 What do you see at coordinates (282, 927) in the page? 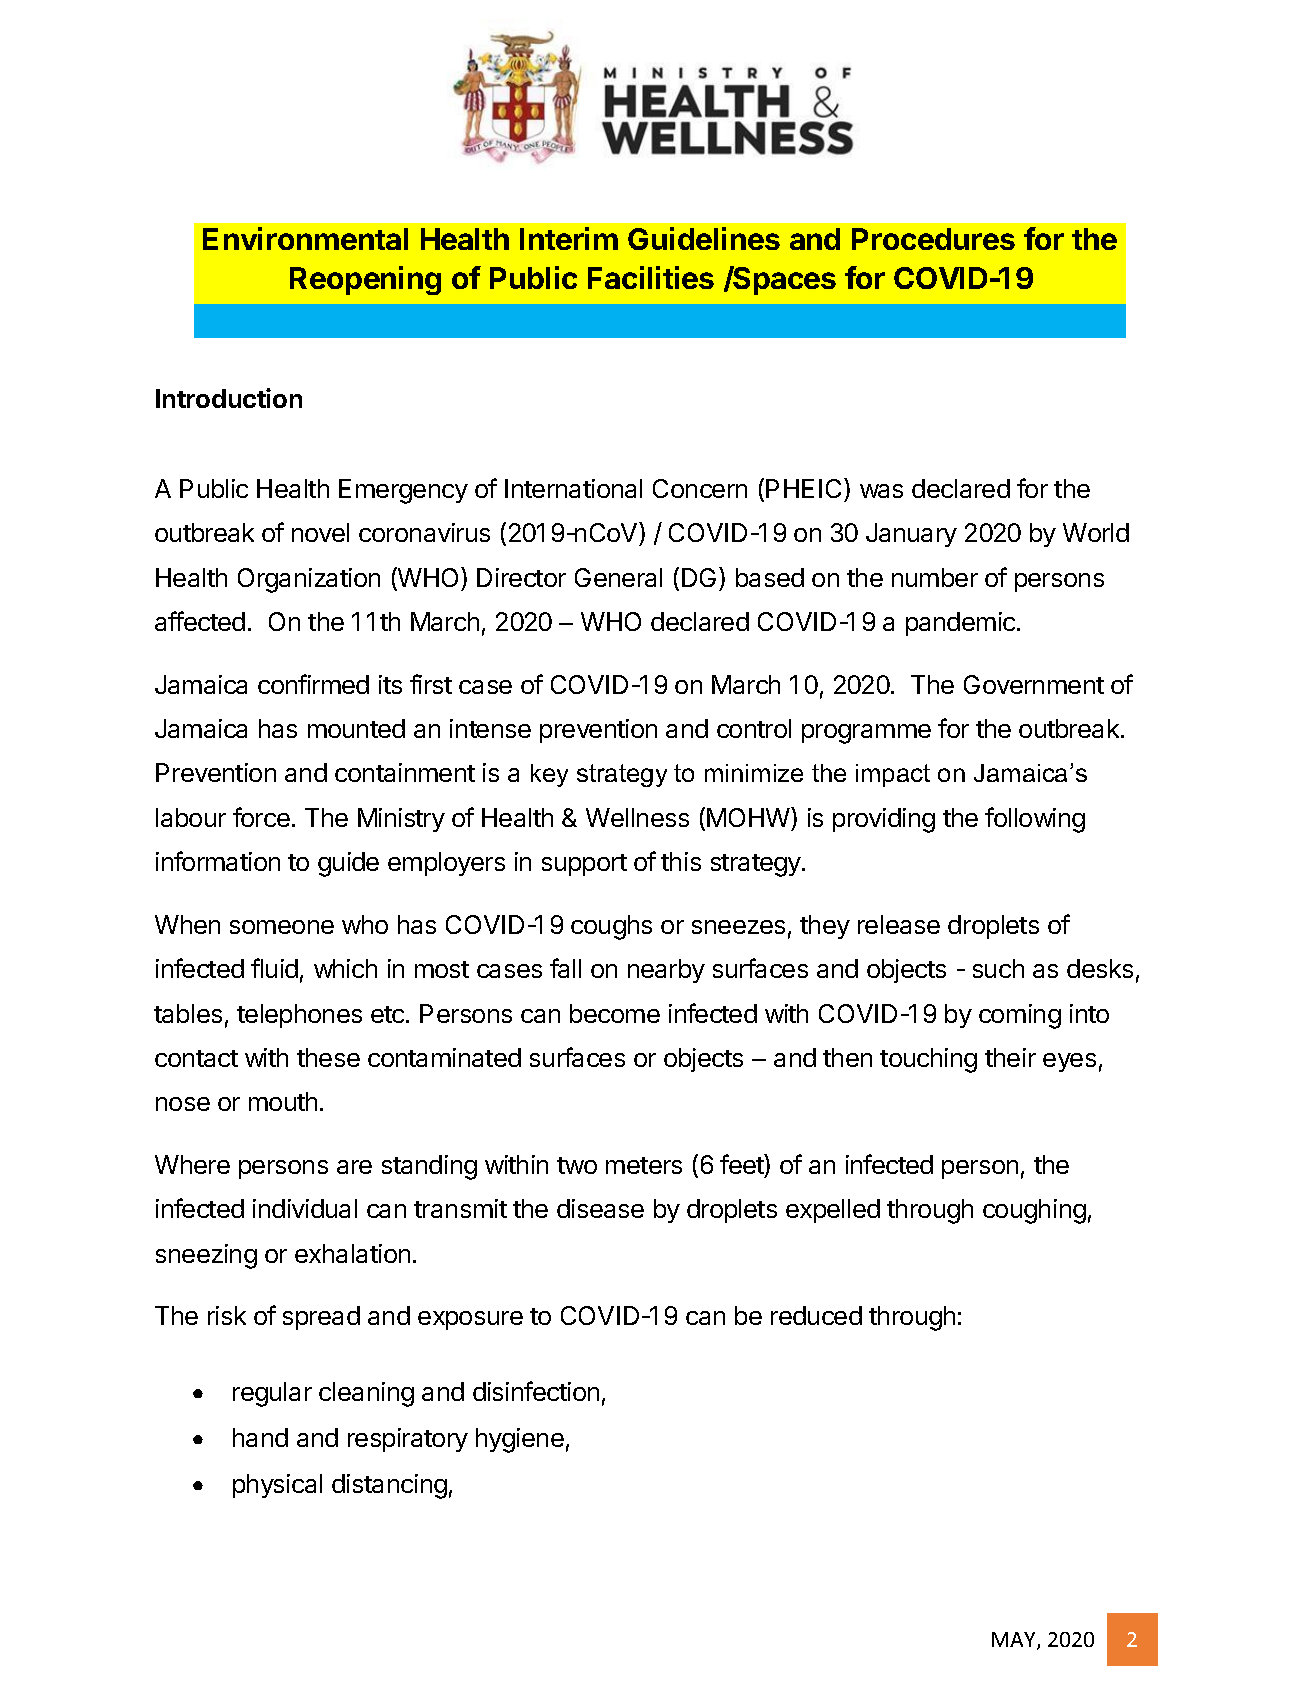
I see `someone` at bounding box center [282, 927].
